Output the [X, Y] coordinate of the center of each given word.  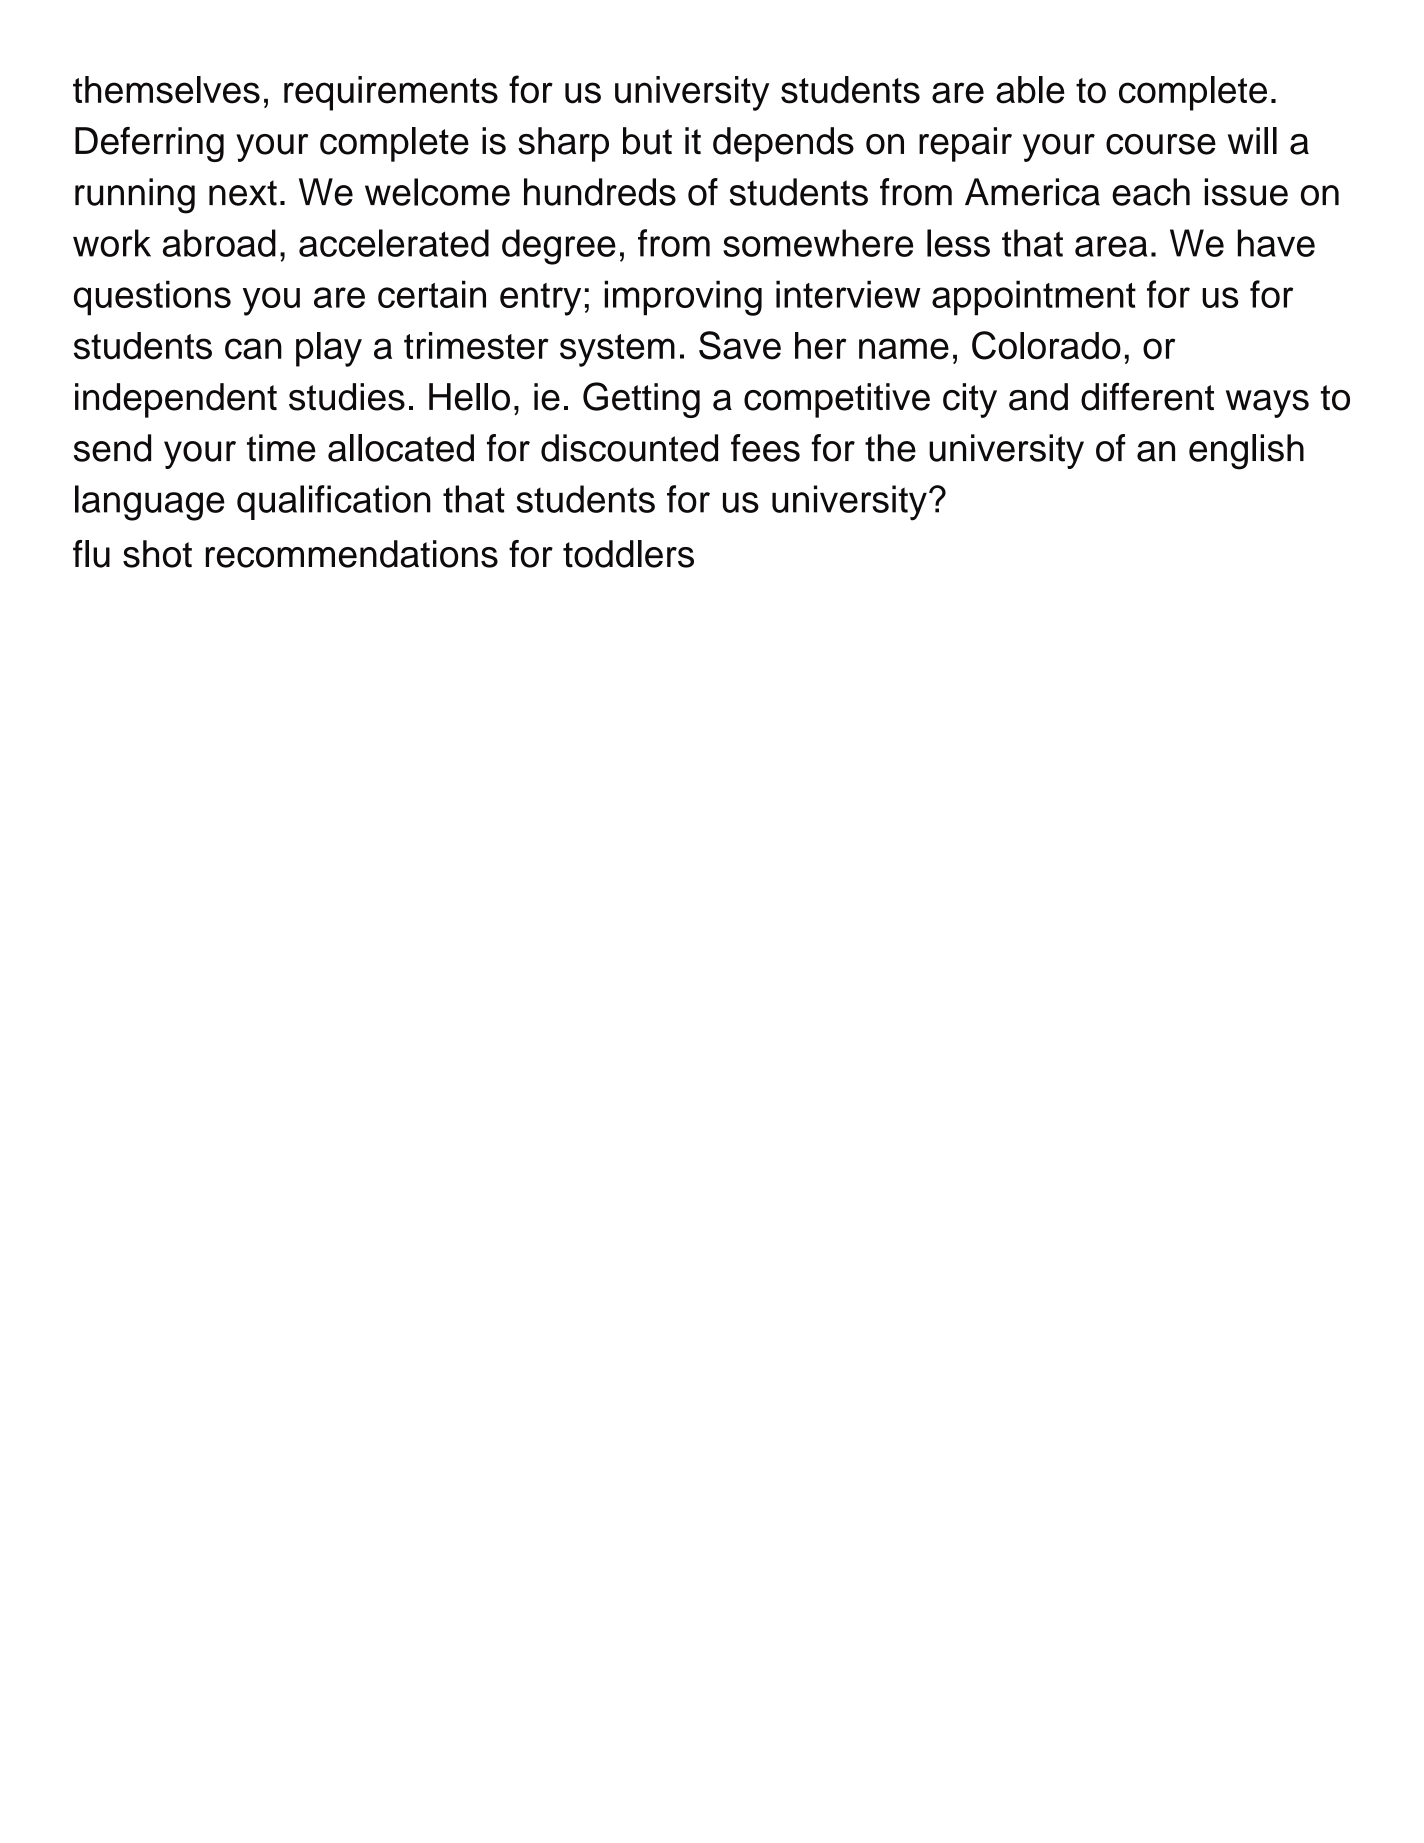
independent [176, 400]
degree [559, 247]
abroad [219, 243]
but [647, 141]
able [1030, 90]
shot [157, 554]
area [1111, 246]
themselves [166, 90]
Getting [641, 400]
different [1147, 397]
